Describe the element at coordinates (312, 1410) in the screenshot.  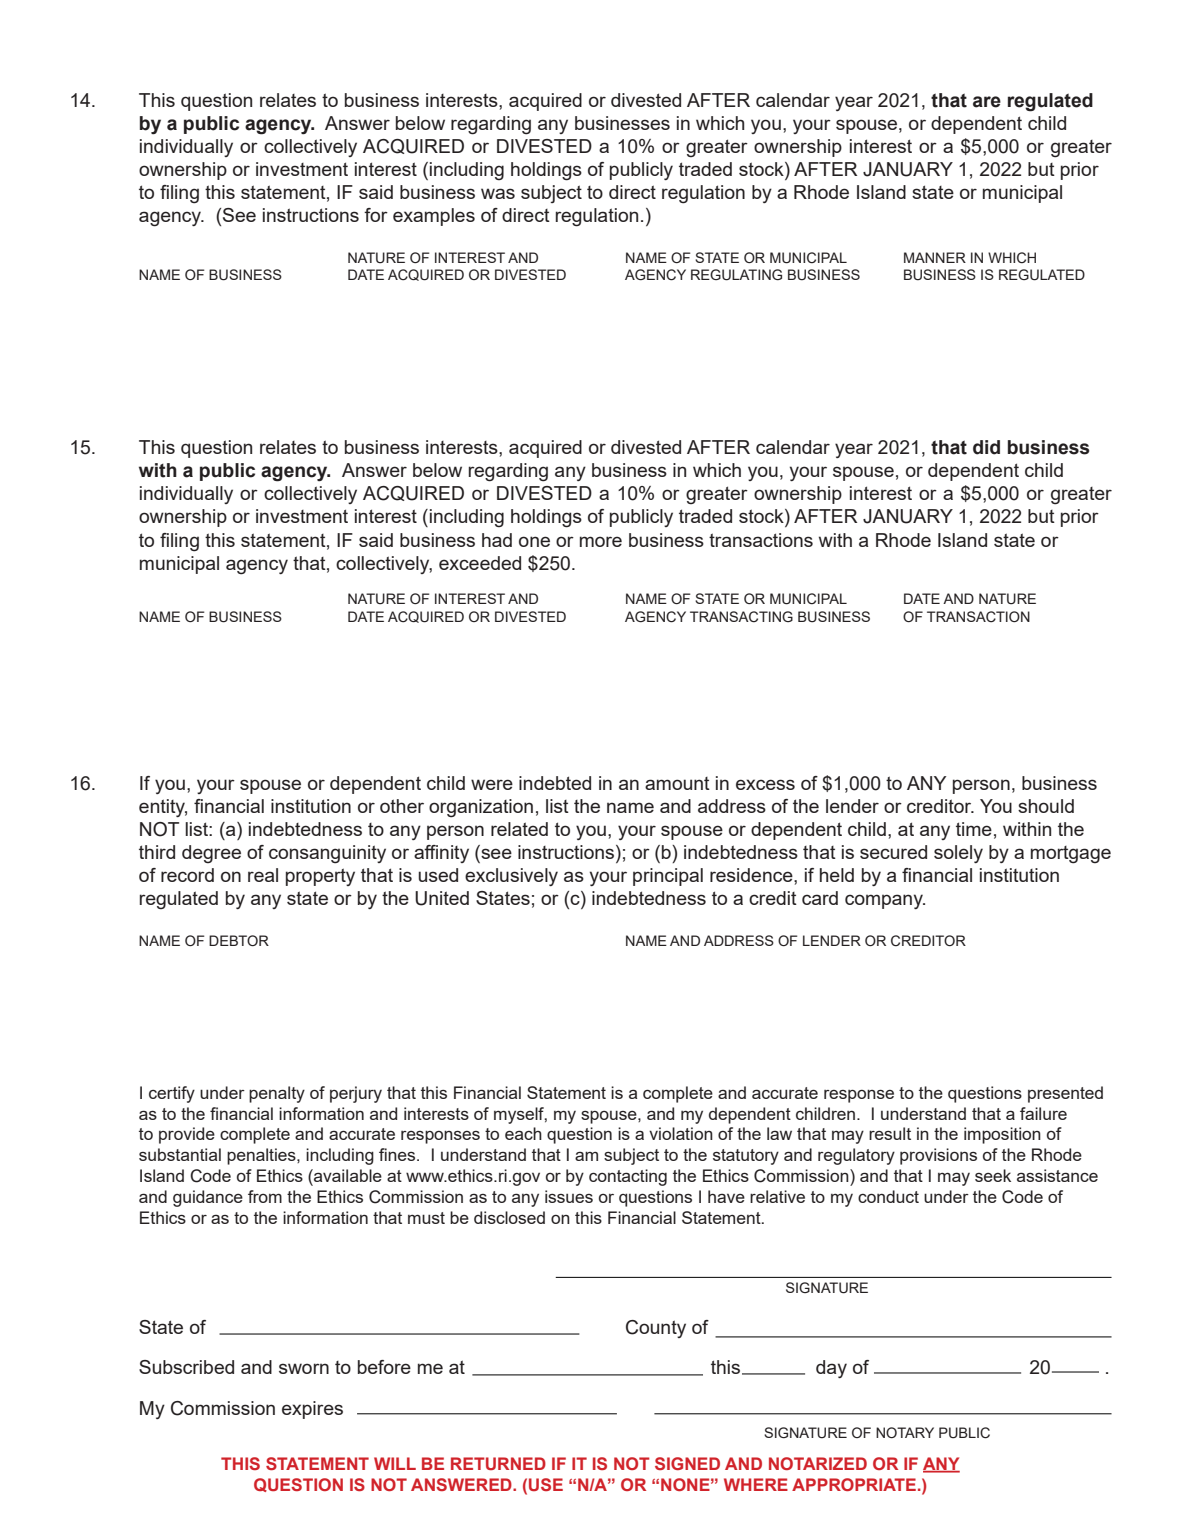
I see `expires` at that location.
